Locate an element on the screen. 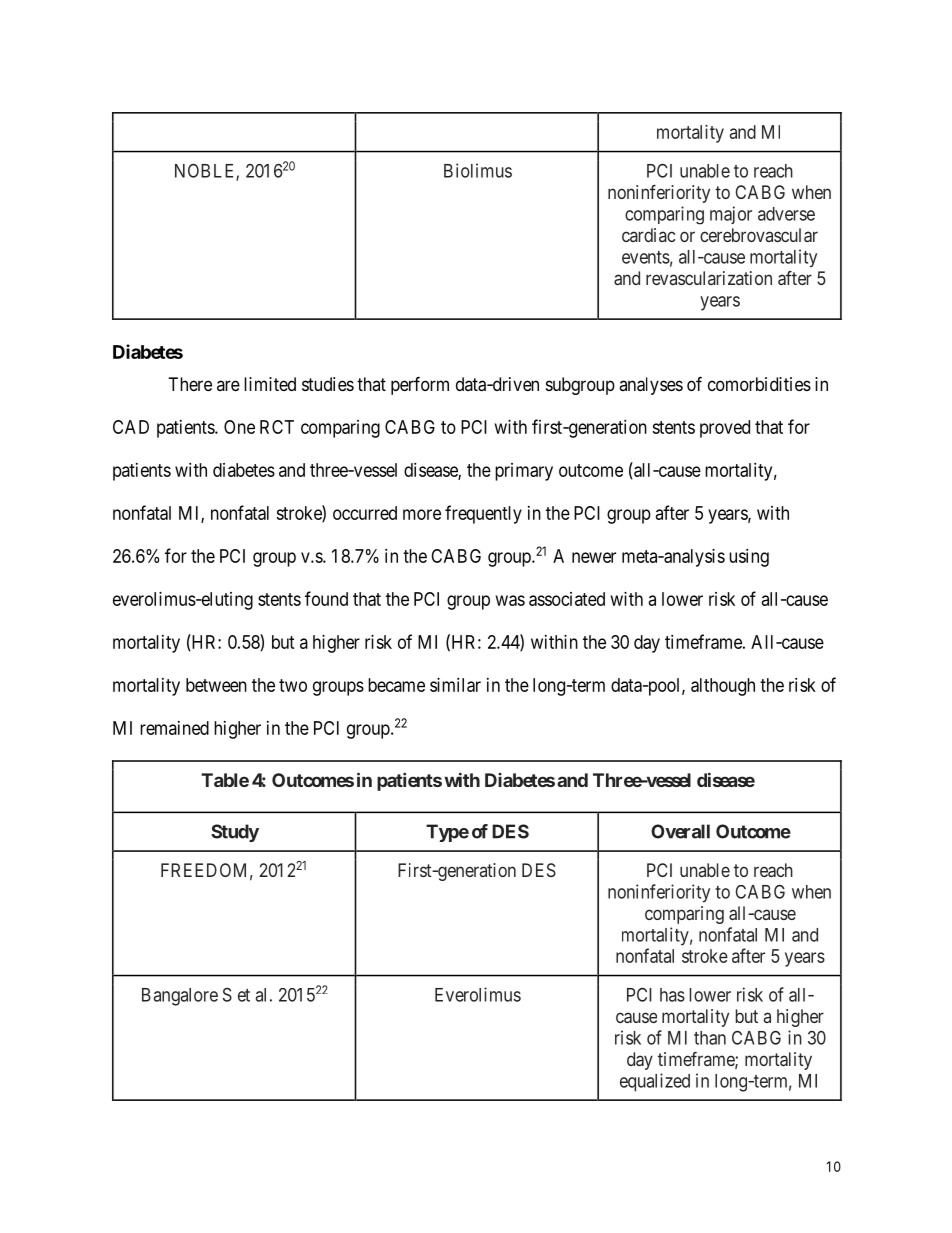 The height and width of the screenshot is (1233, 952). between is located at coordinates (216, 685).
